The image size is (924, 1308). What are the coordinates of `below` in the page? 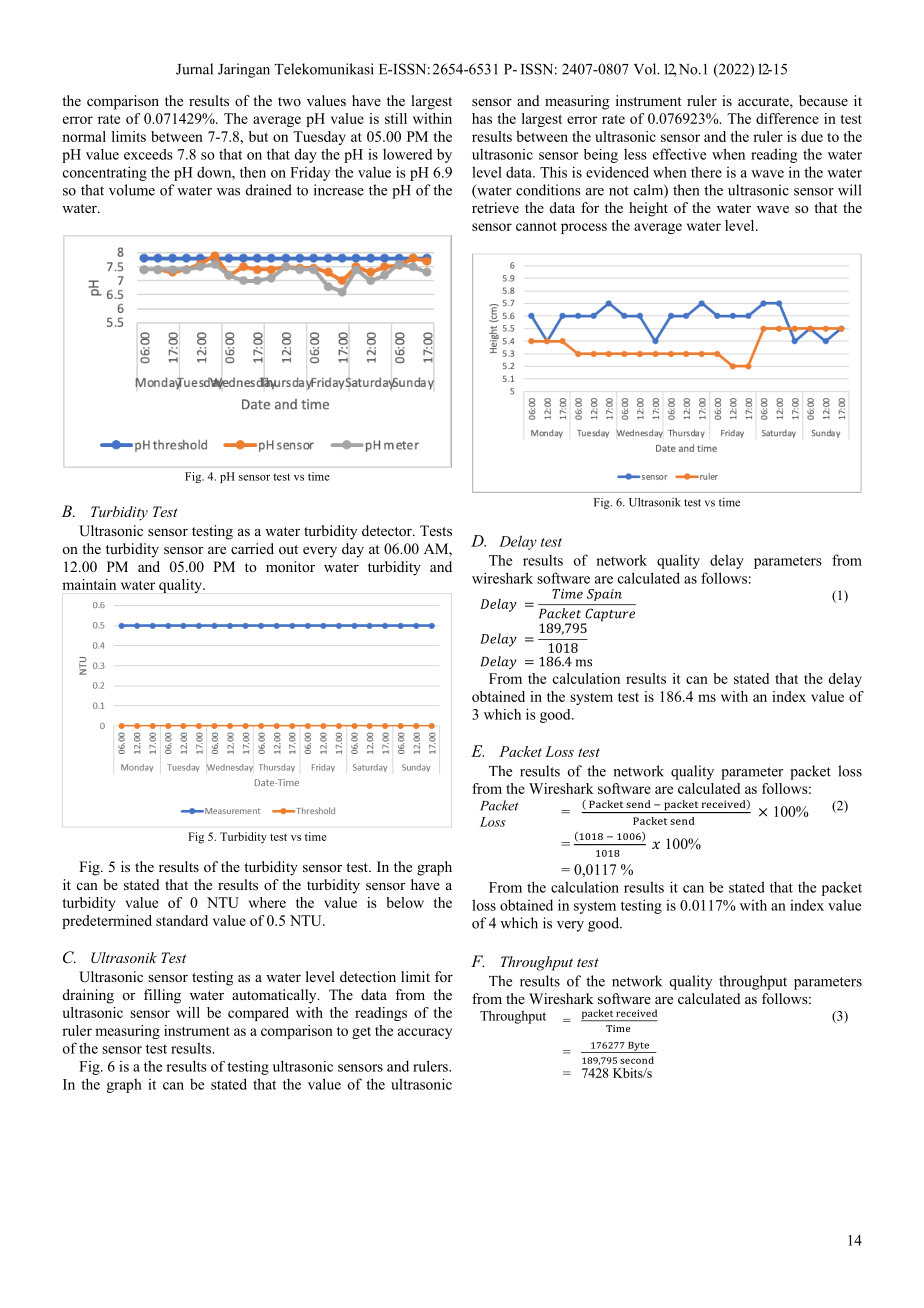 It's located at (405, 902).
